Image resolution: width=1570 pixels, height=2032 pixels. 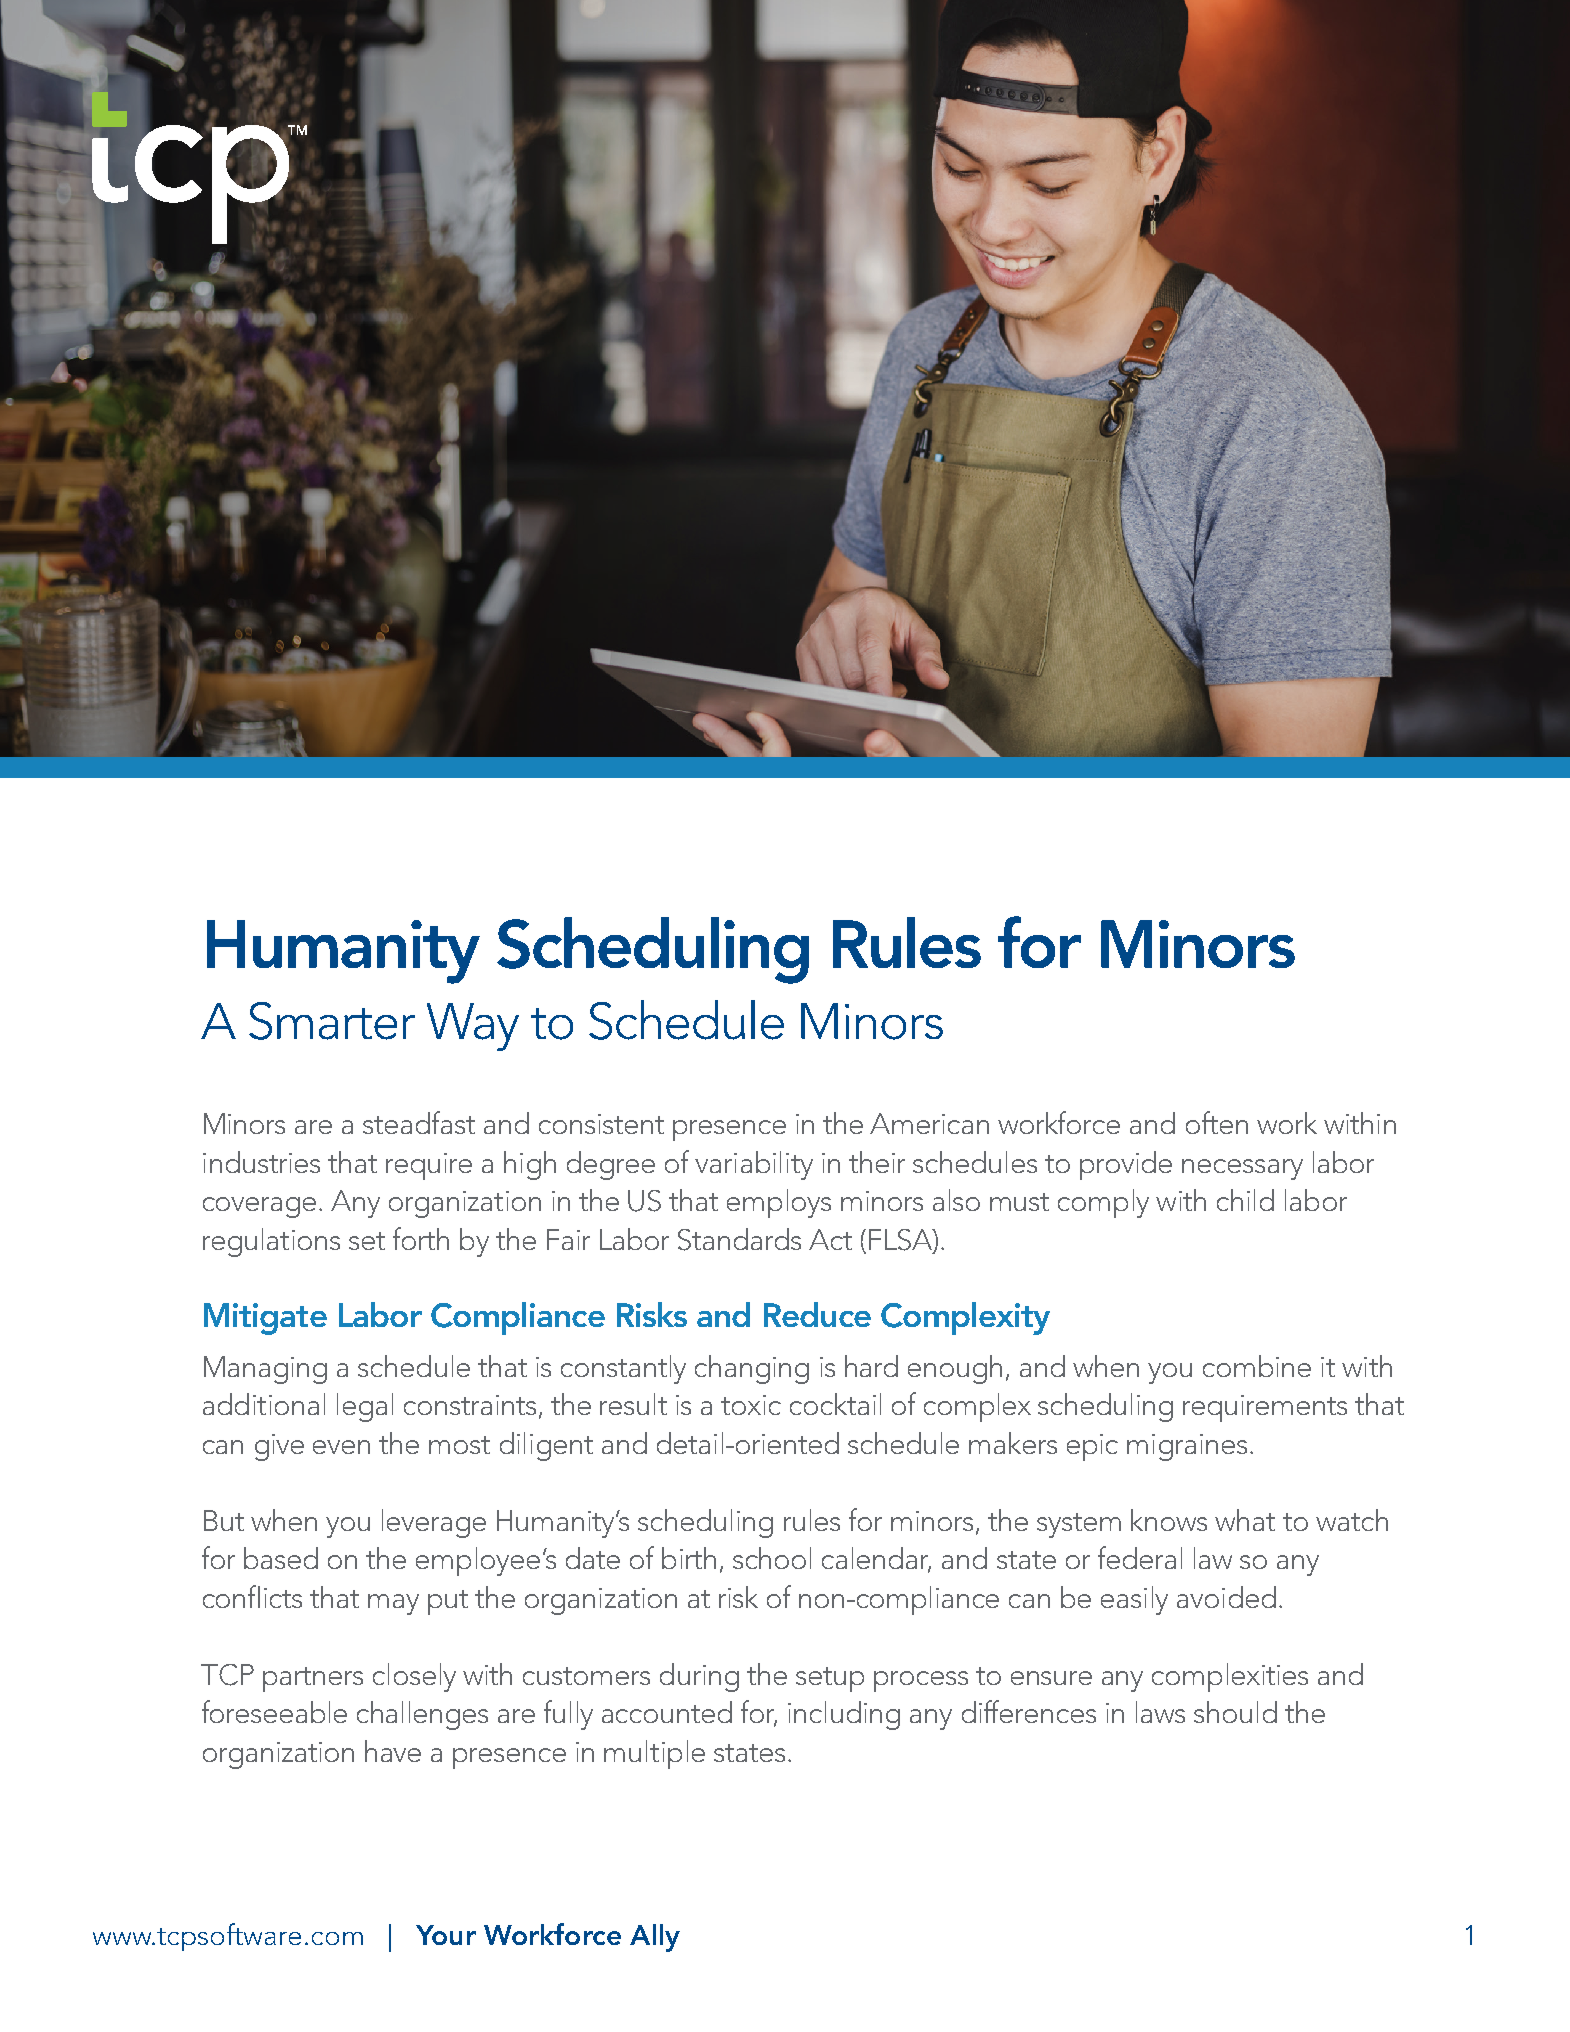 I want to click on Ally, so click(x=655, y=1938).
